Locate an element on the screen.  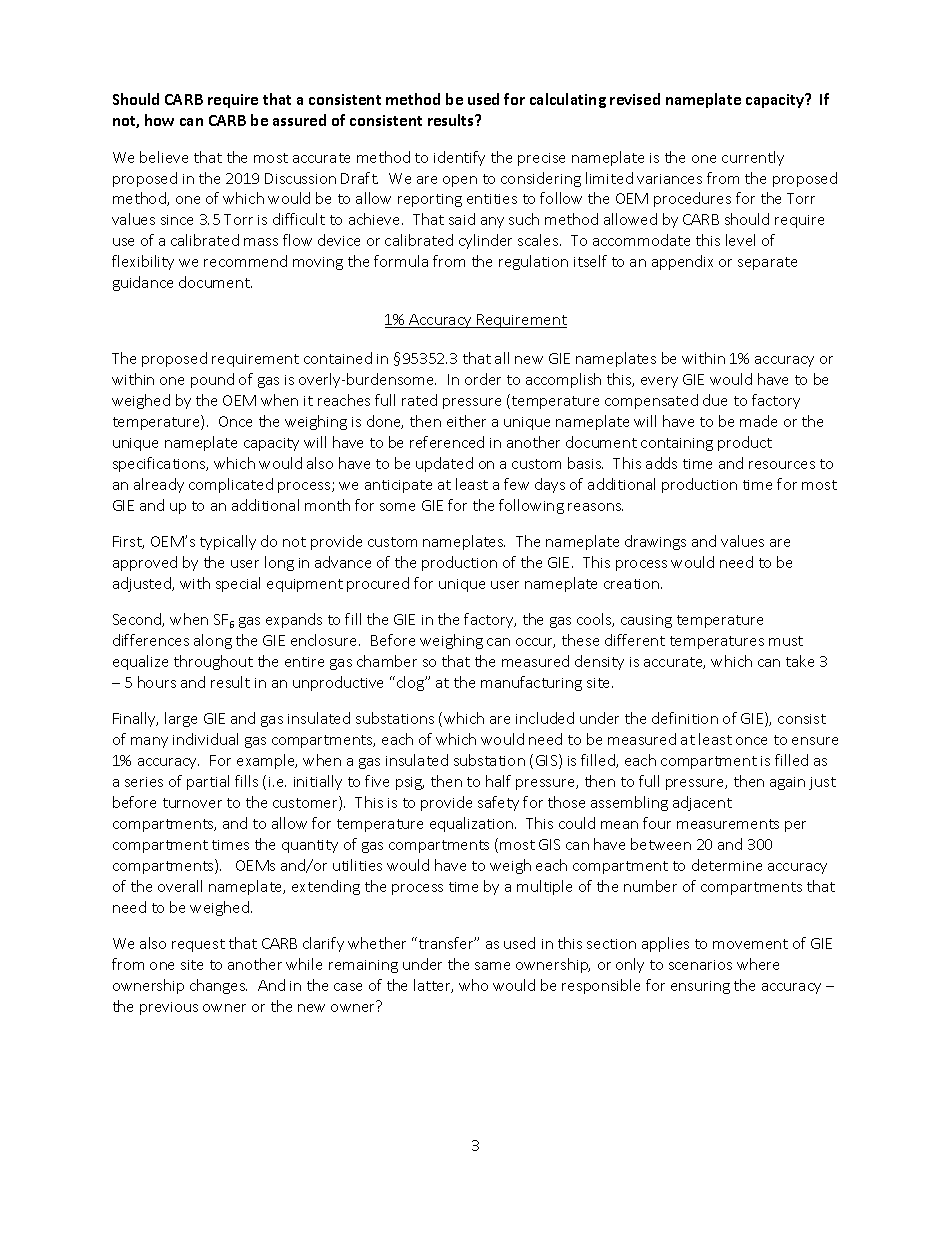
changes is located at coordinates (218, 986).
